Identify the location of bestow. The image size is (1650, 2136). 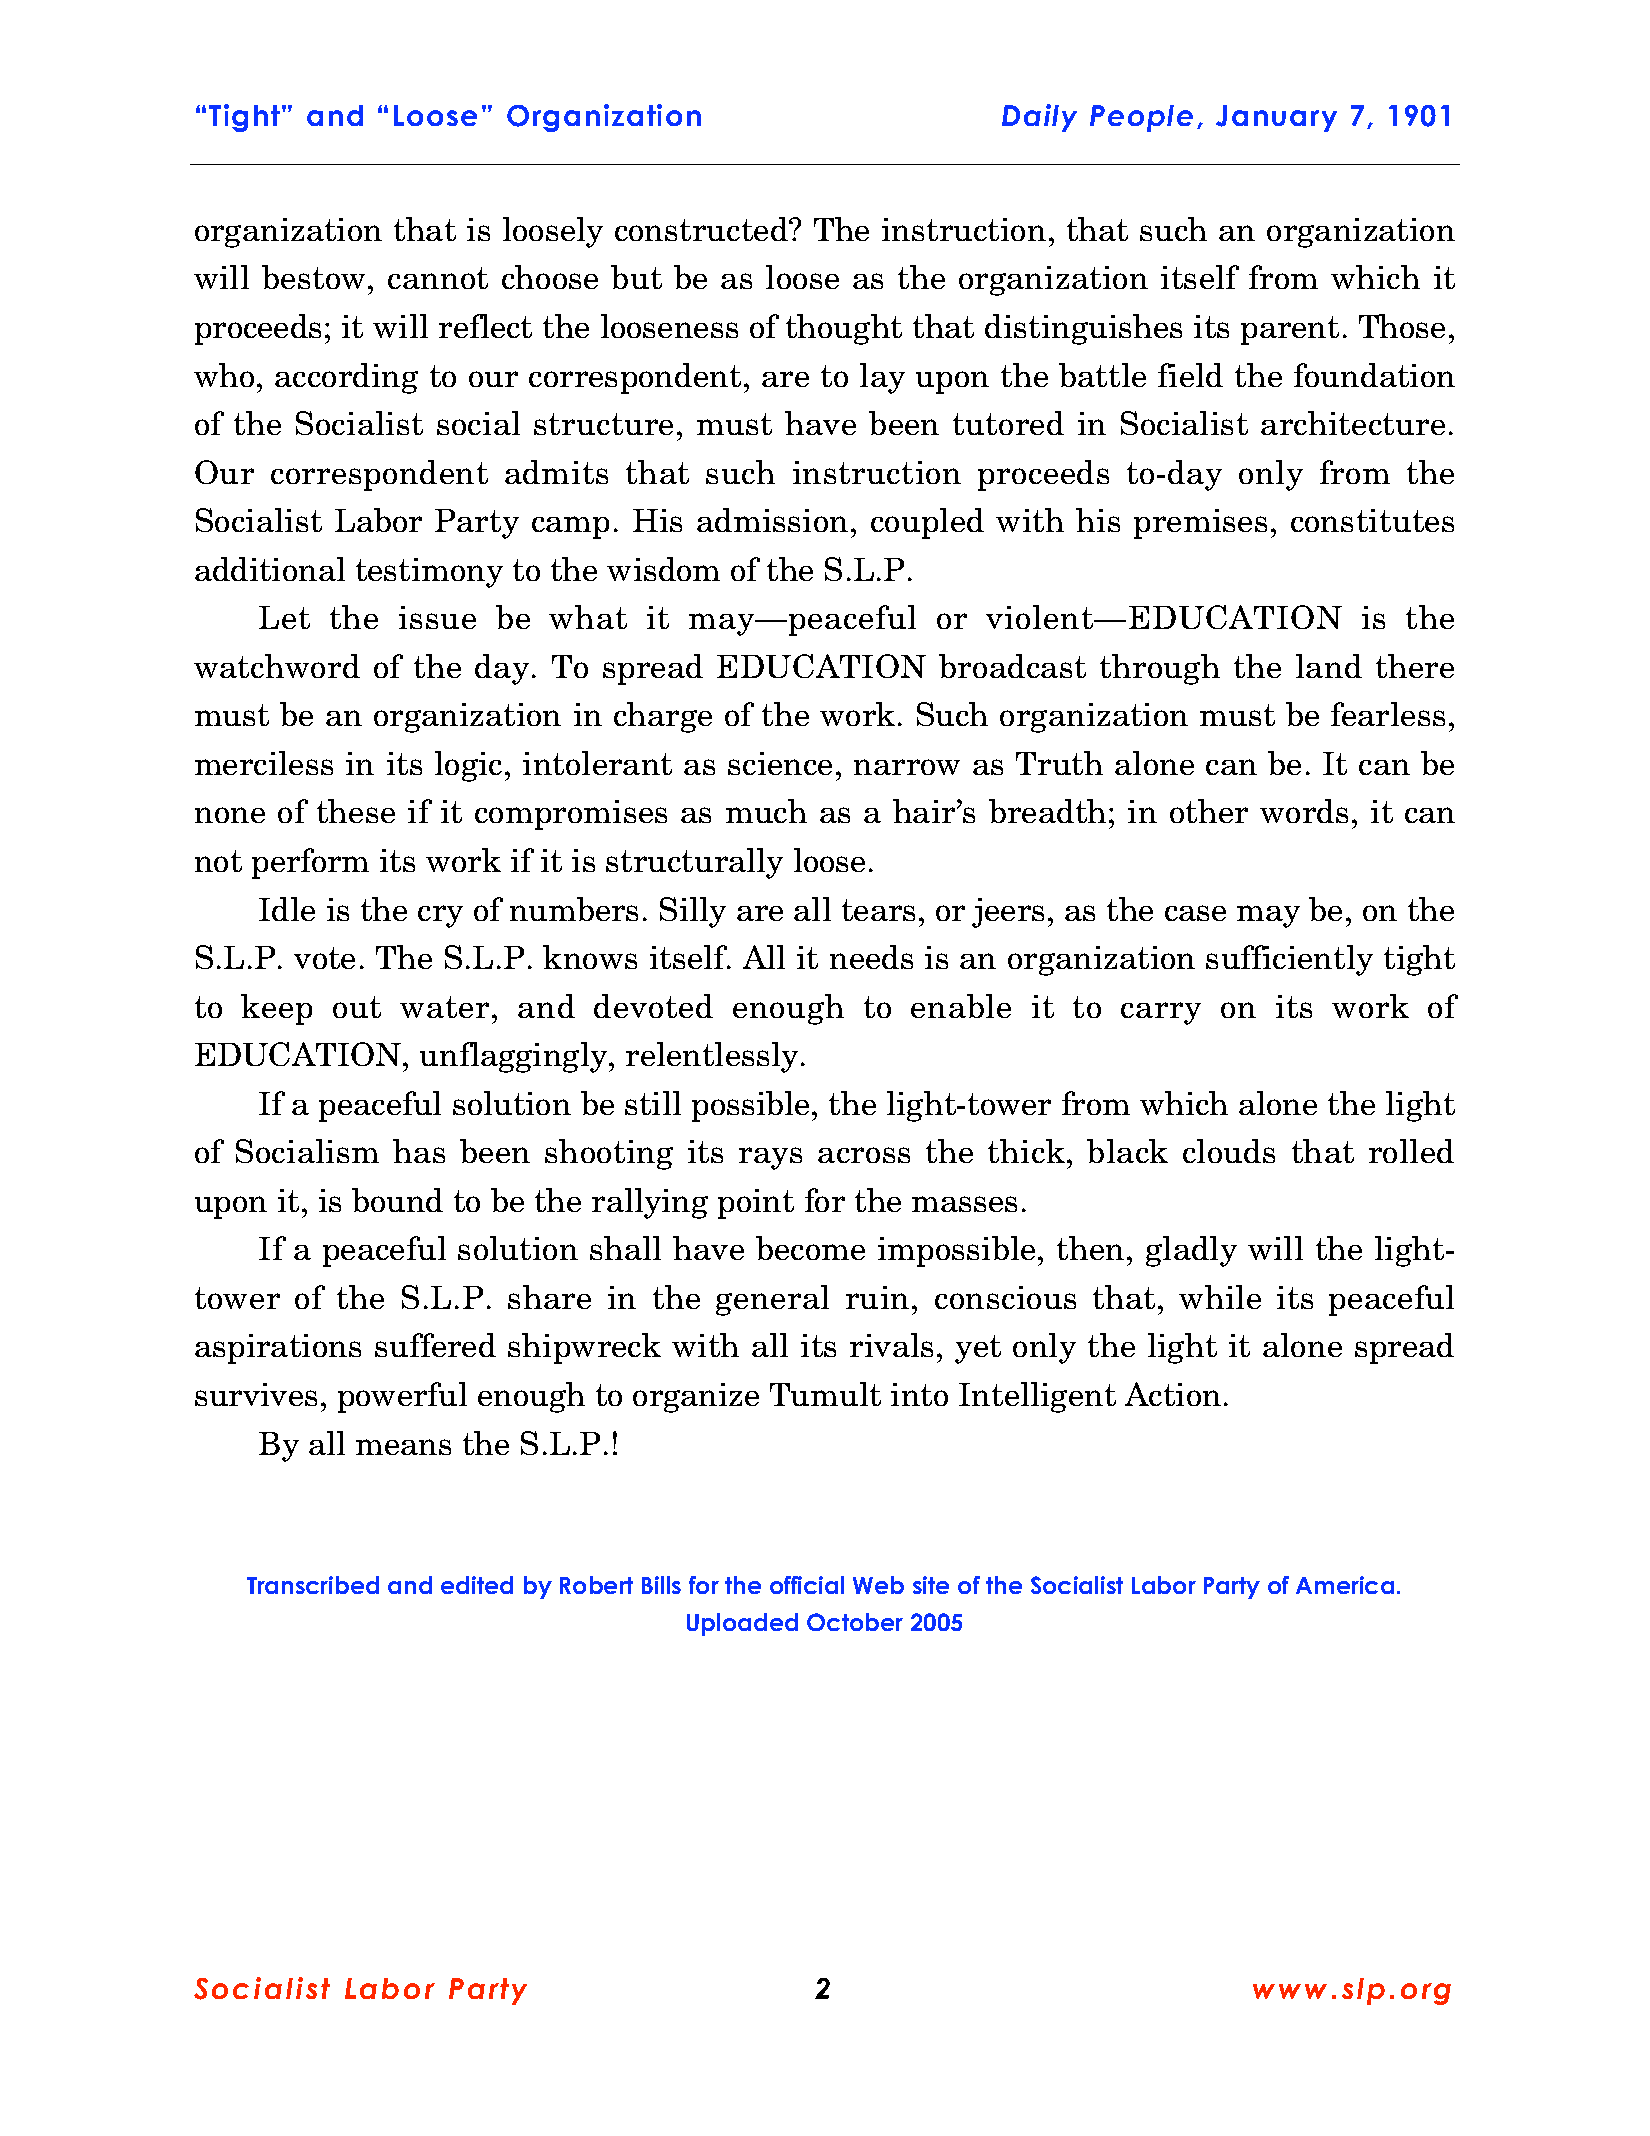
(313, 277).
